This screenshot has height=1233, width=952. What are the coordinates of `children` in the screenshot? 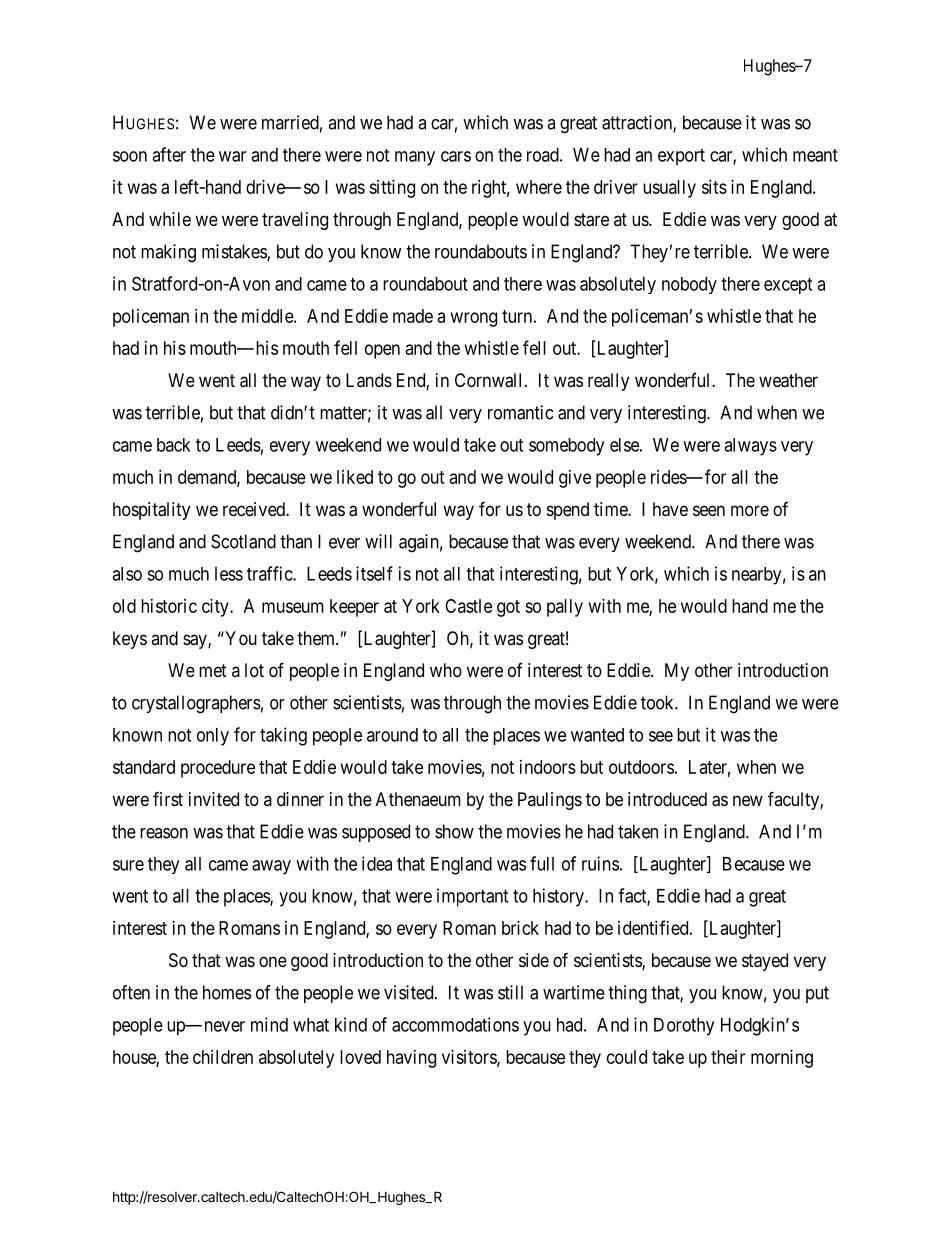 It's located at (223, 1057).
